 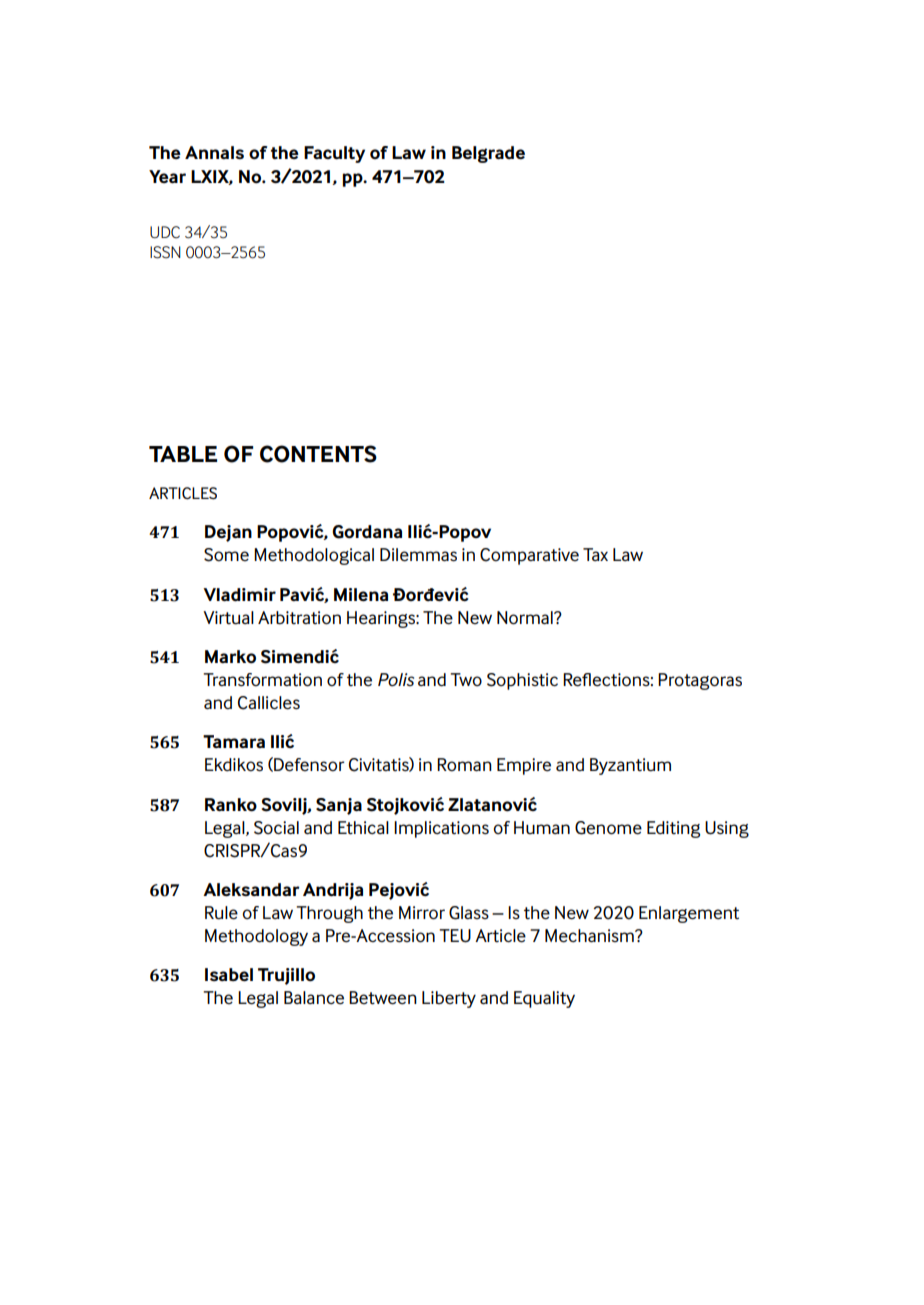 I want to click on Faculty, so click(x=334, y=154).
